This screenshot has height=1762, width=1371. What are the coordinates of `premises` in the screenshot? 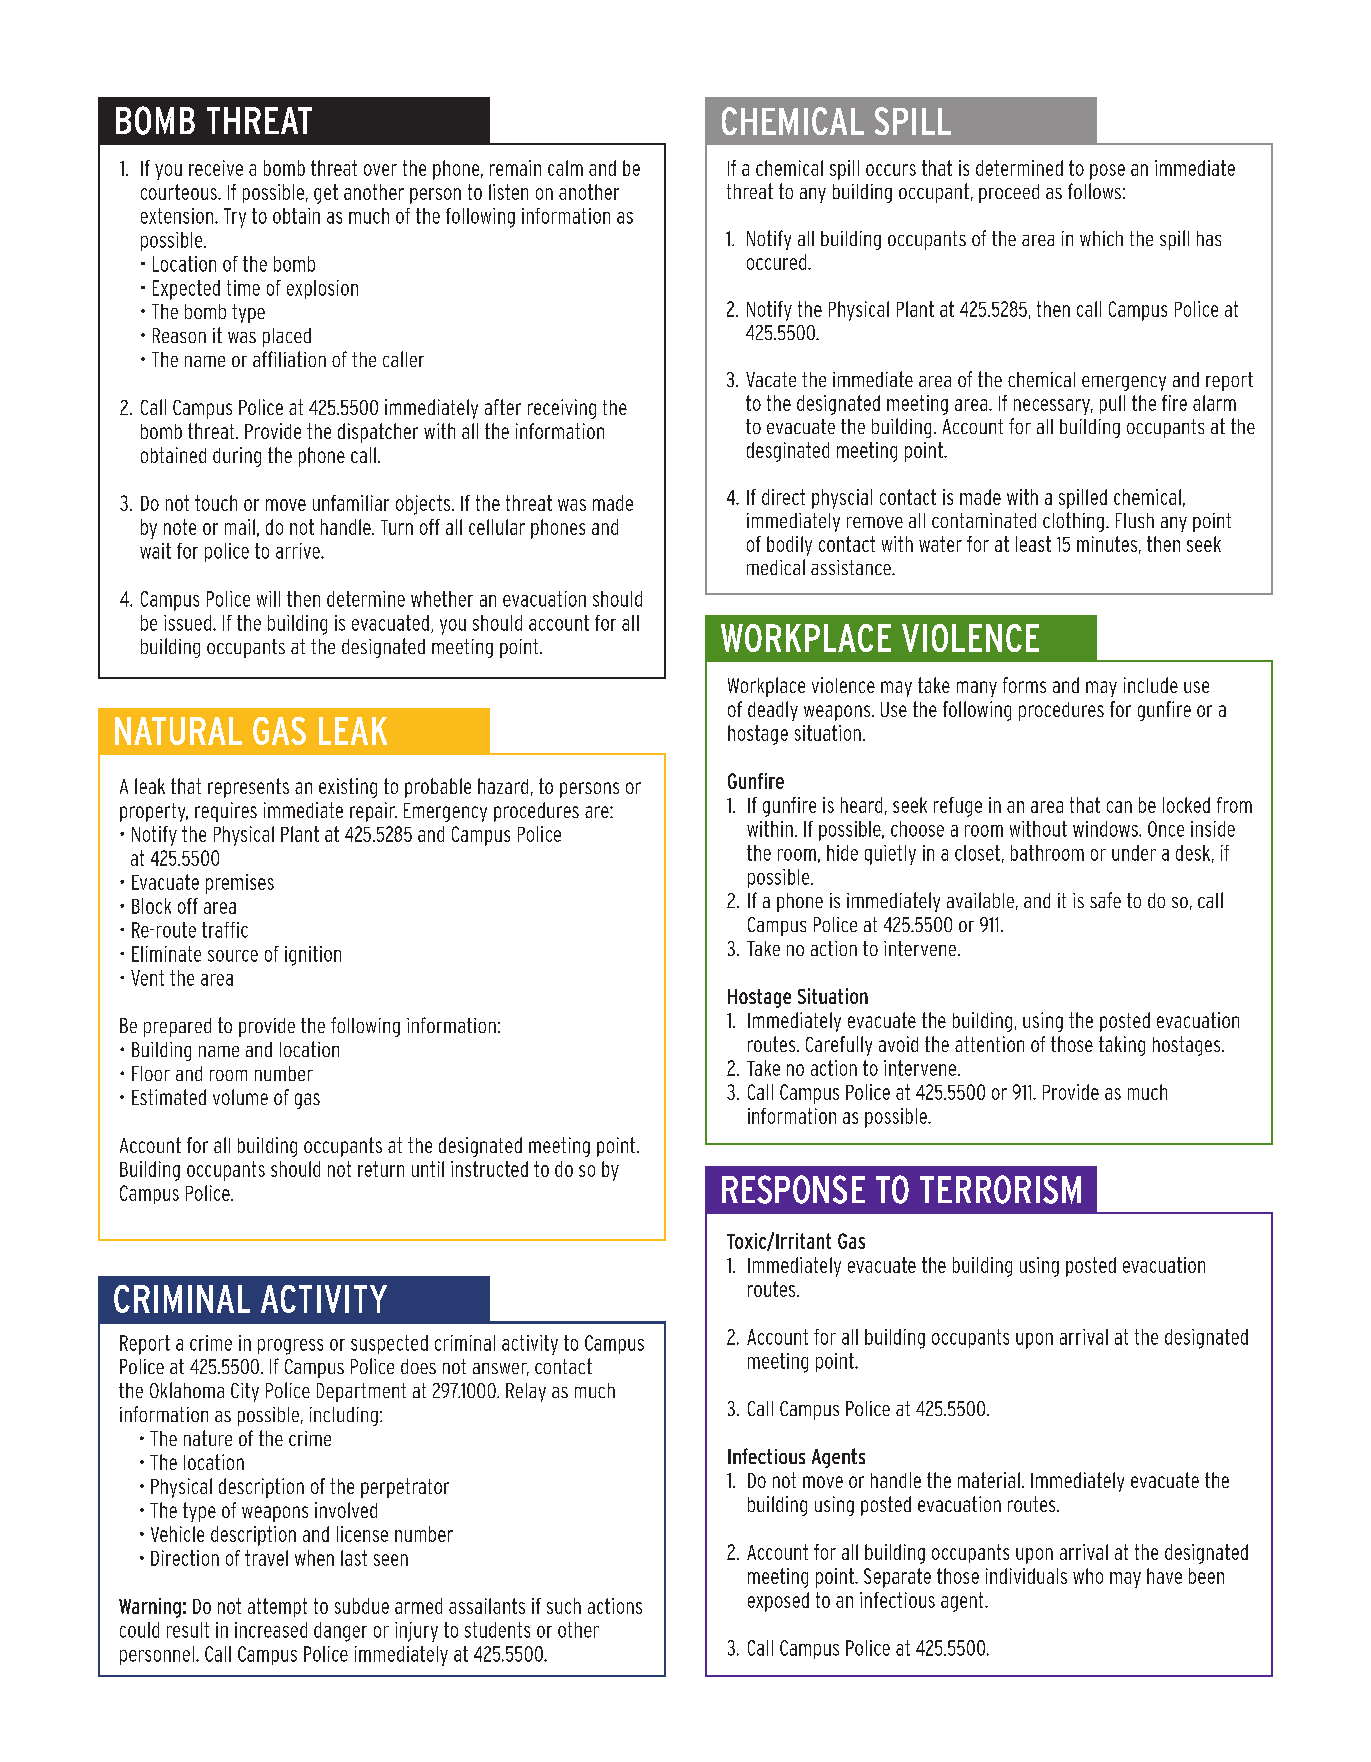 It's located at (240, 884).
